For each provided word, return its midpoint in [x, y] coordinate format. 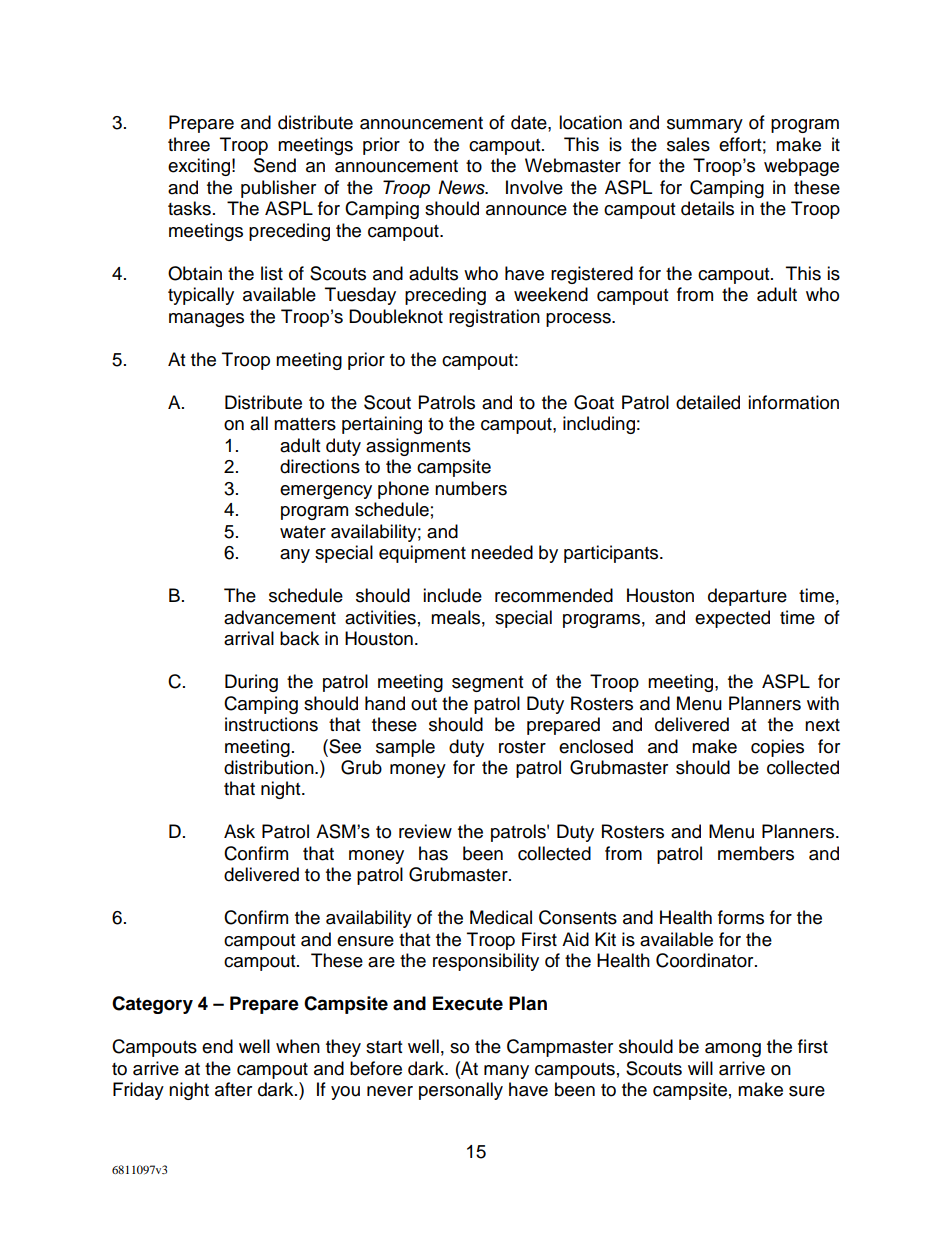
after [233, 1089]
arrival [249, 638]
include [452, 595]
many [506, 1072]
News [462, 187]
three [189, 144]
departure [747, 597]
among [733, 1050]
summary [705, 126]
